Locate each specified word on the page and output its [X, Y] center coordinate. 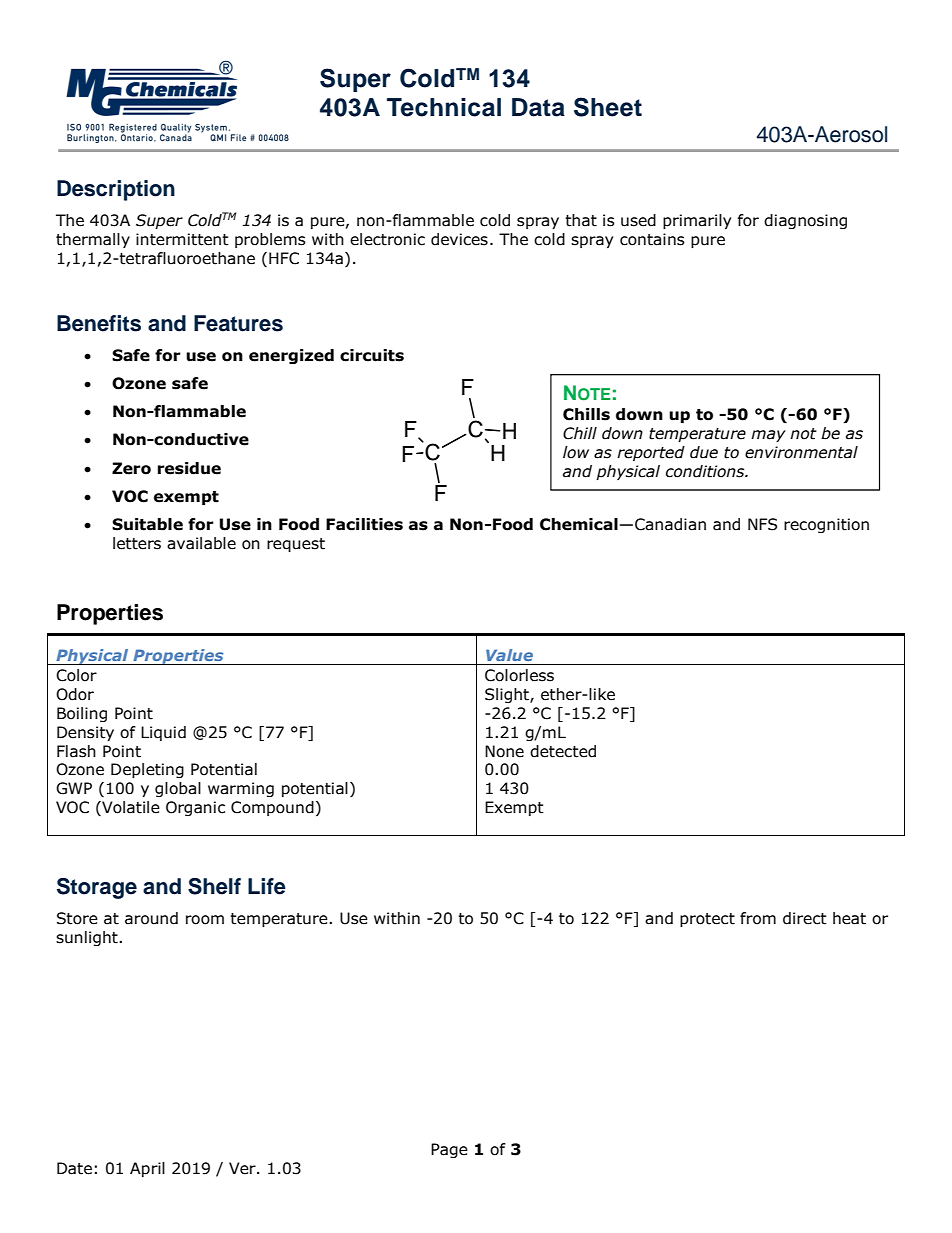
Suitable [147, 524]
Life [267, 886]
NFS [762, 524]
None [504, 751]
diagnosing [805, 221]
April [147, 1169]
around [151, 918]
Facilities [364, 524]
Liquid [163, 733]
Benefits [99, 323]
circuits [372, 355]
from [758, 918]
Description [116, 190]
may [768, 436]
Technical [444, 107]
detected [563, 751]
